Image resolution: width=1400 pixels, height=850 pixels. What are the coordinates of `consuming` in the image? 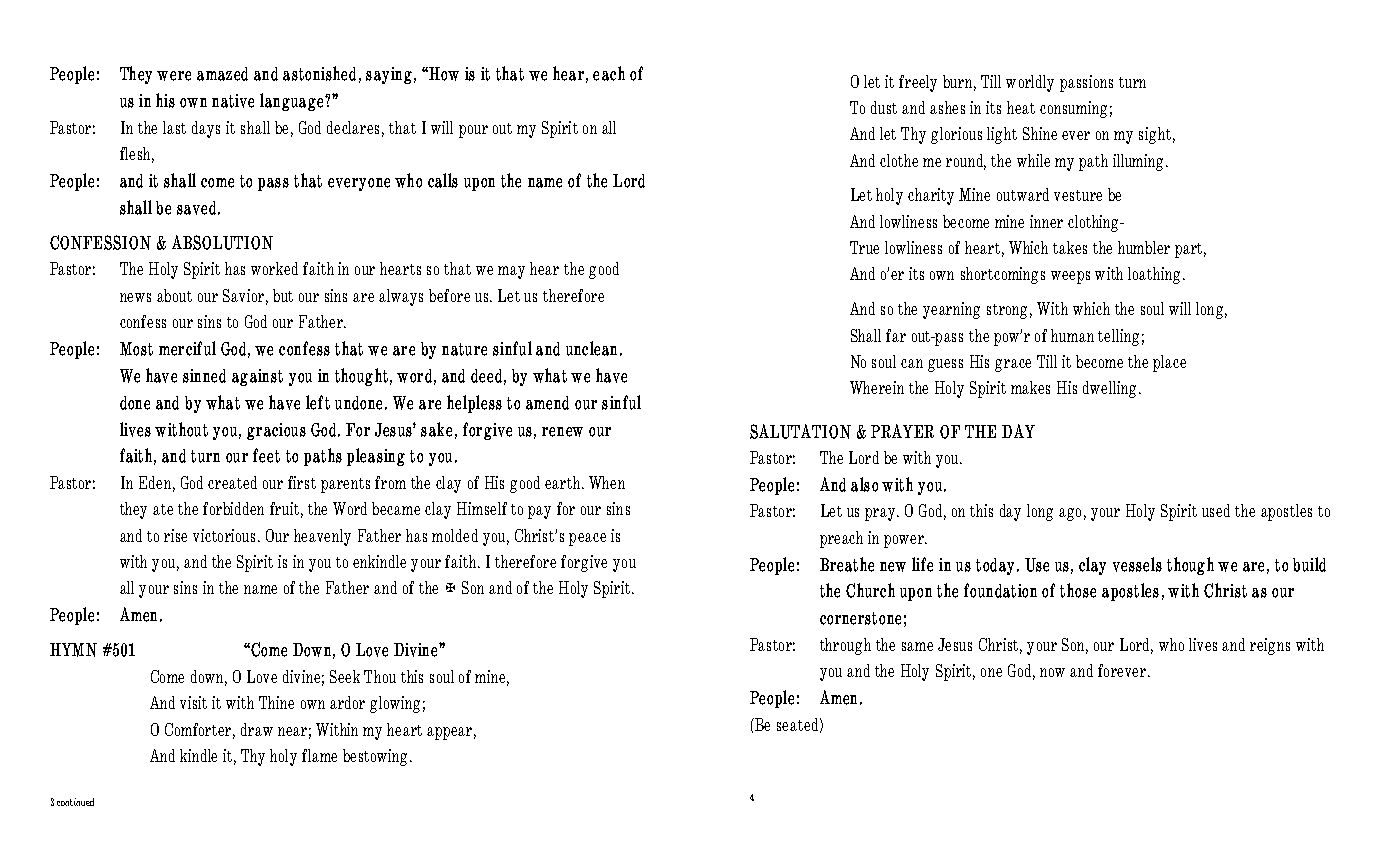 It's located at (1073, 109).
